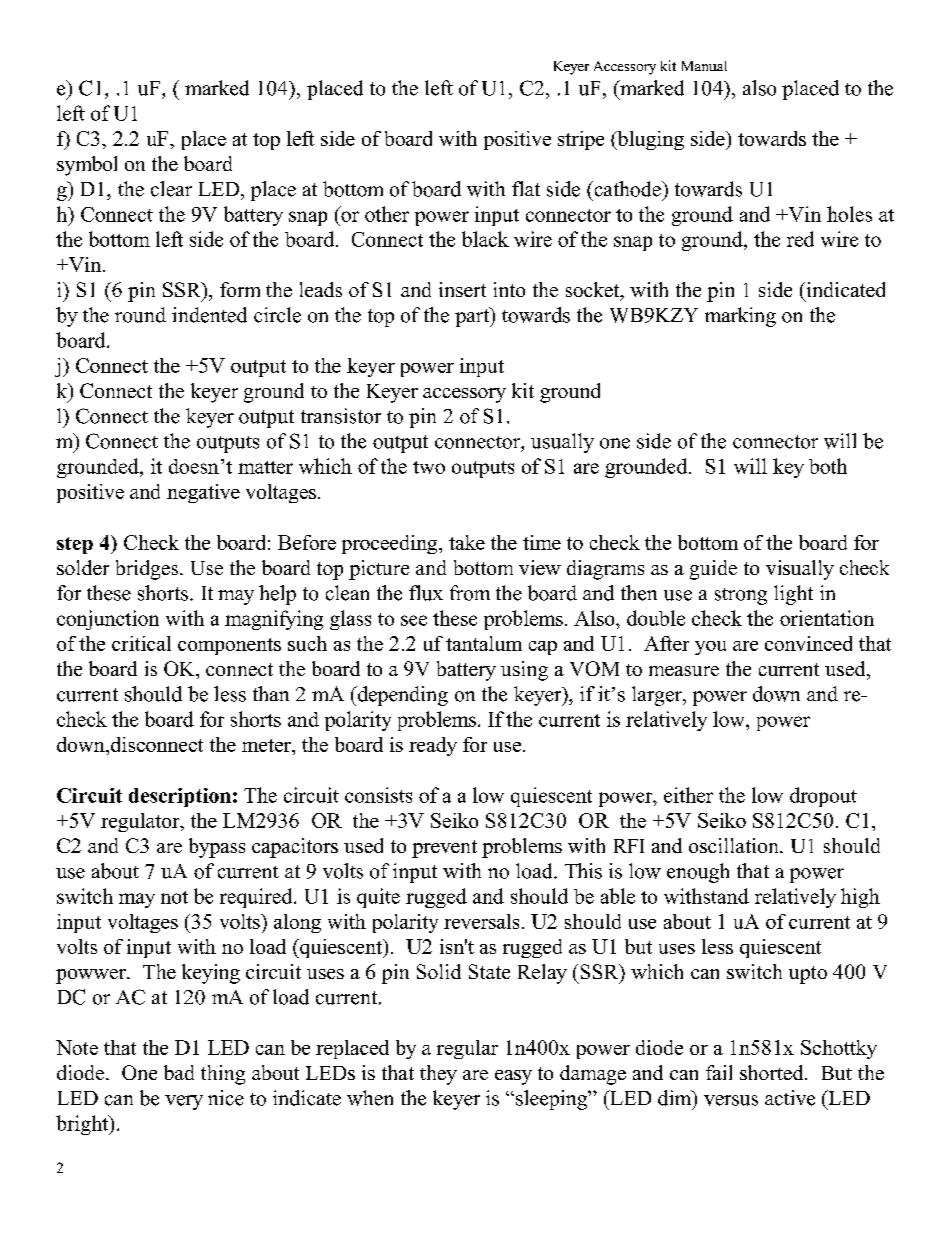 This document has width=952, height=1233. What do you see at coordinates (87, 166) in the document?
I see `symbol` at bounding box center [87, 166].
